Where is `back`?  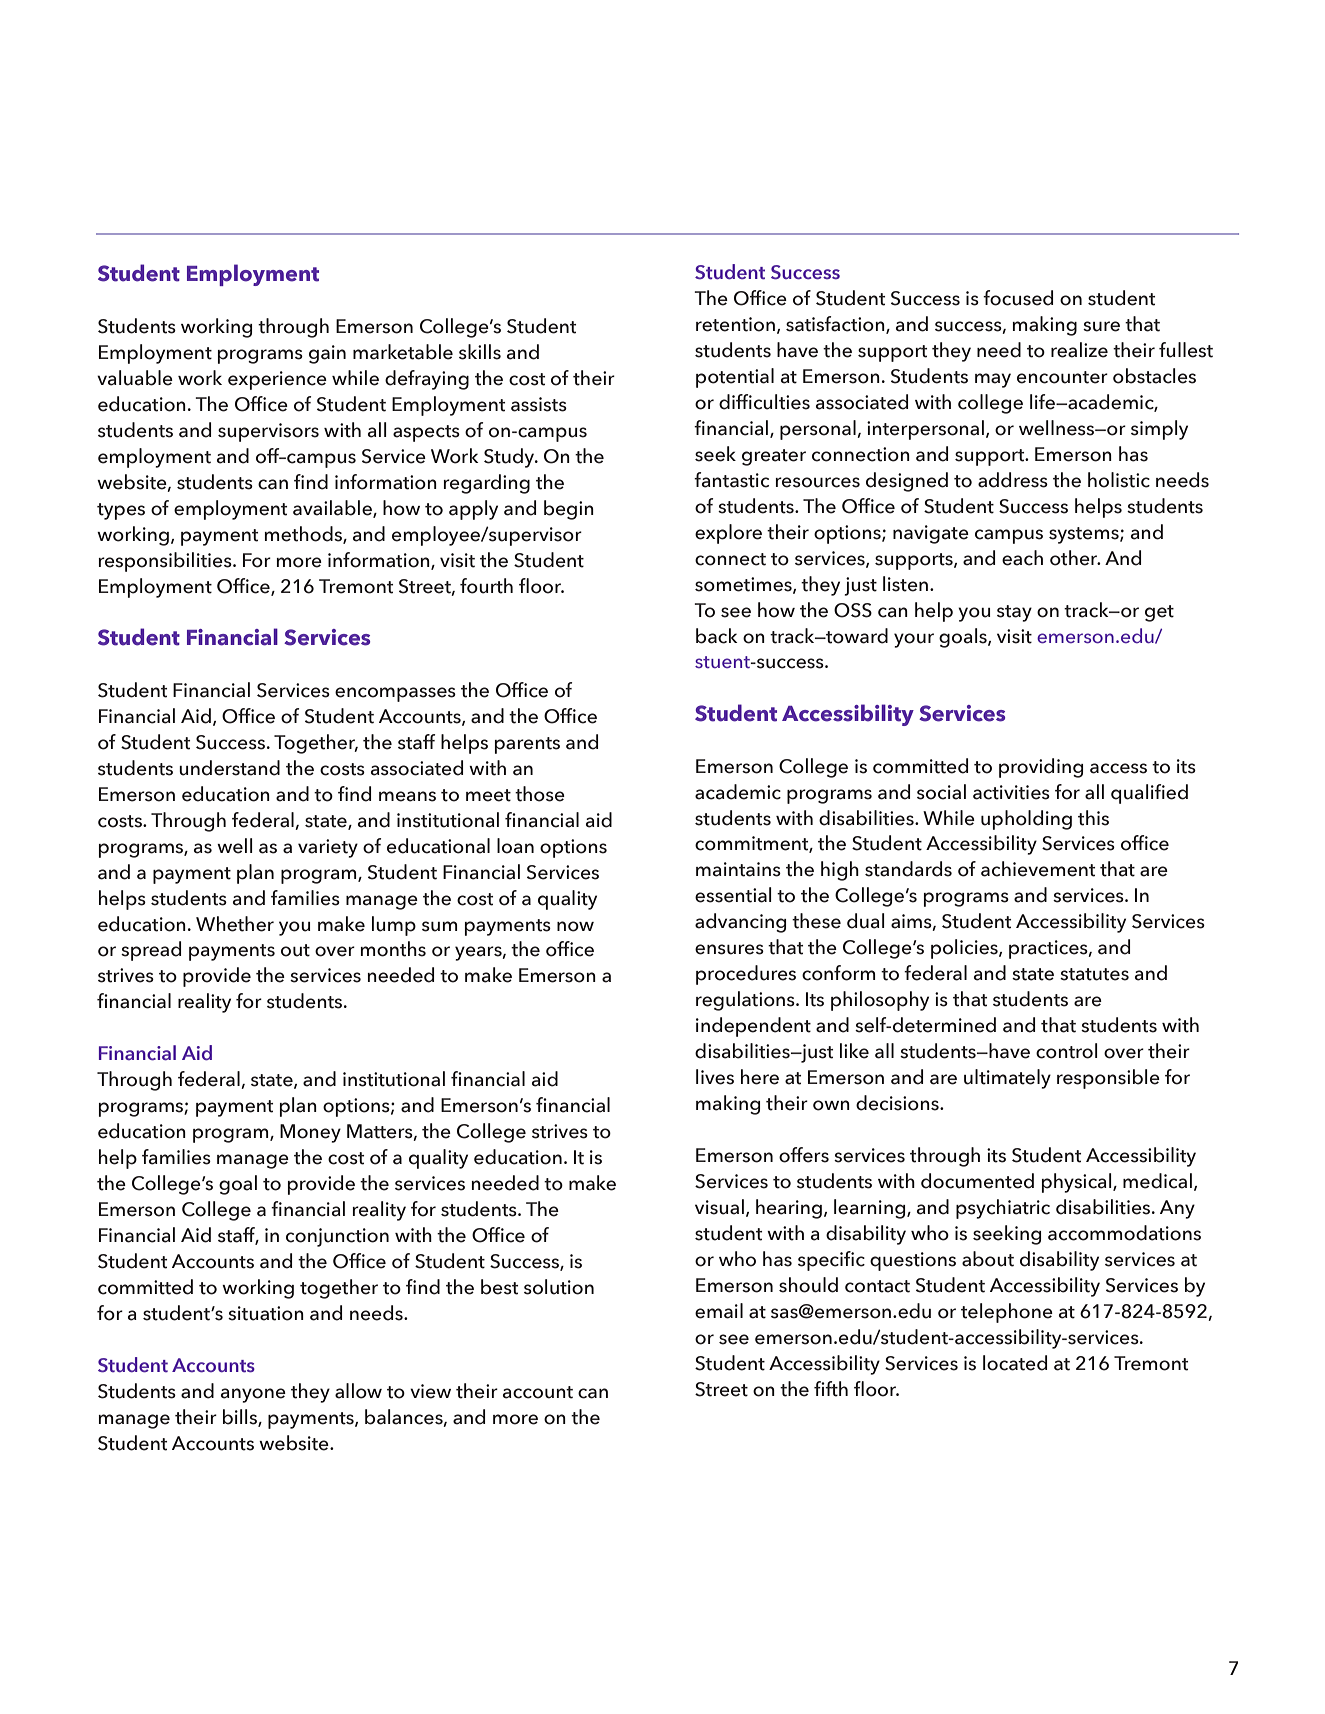 back is located at coordinates (717, 636).
